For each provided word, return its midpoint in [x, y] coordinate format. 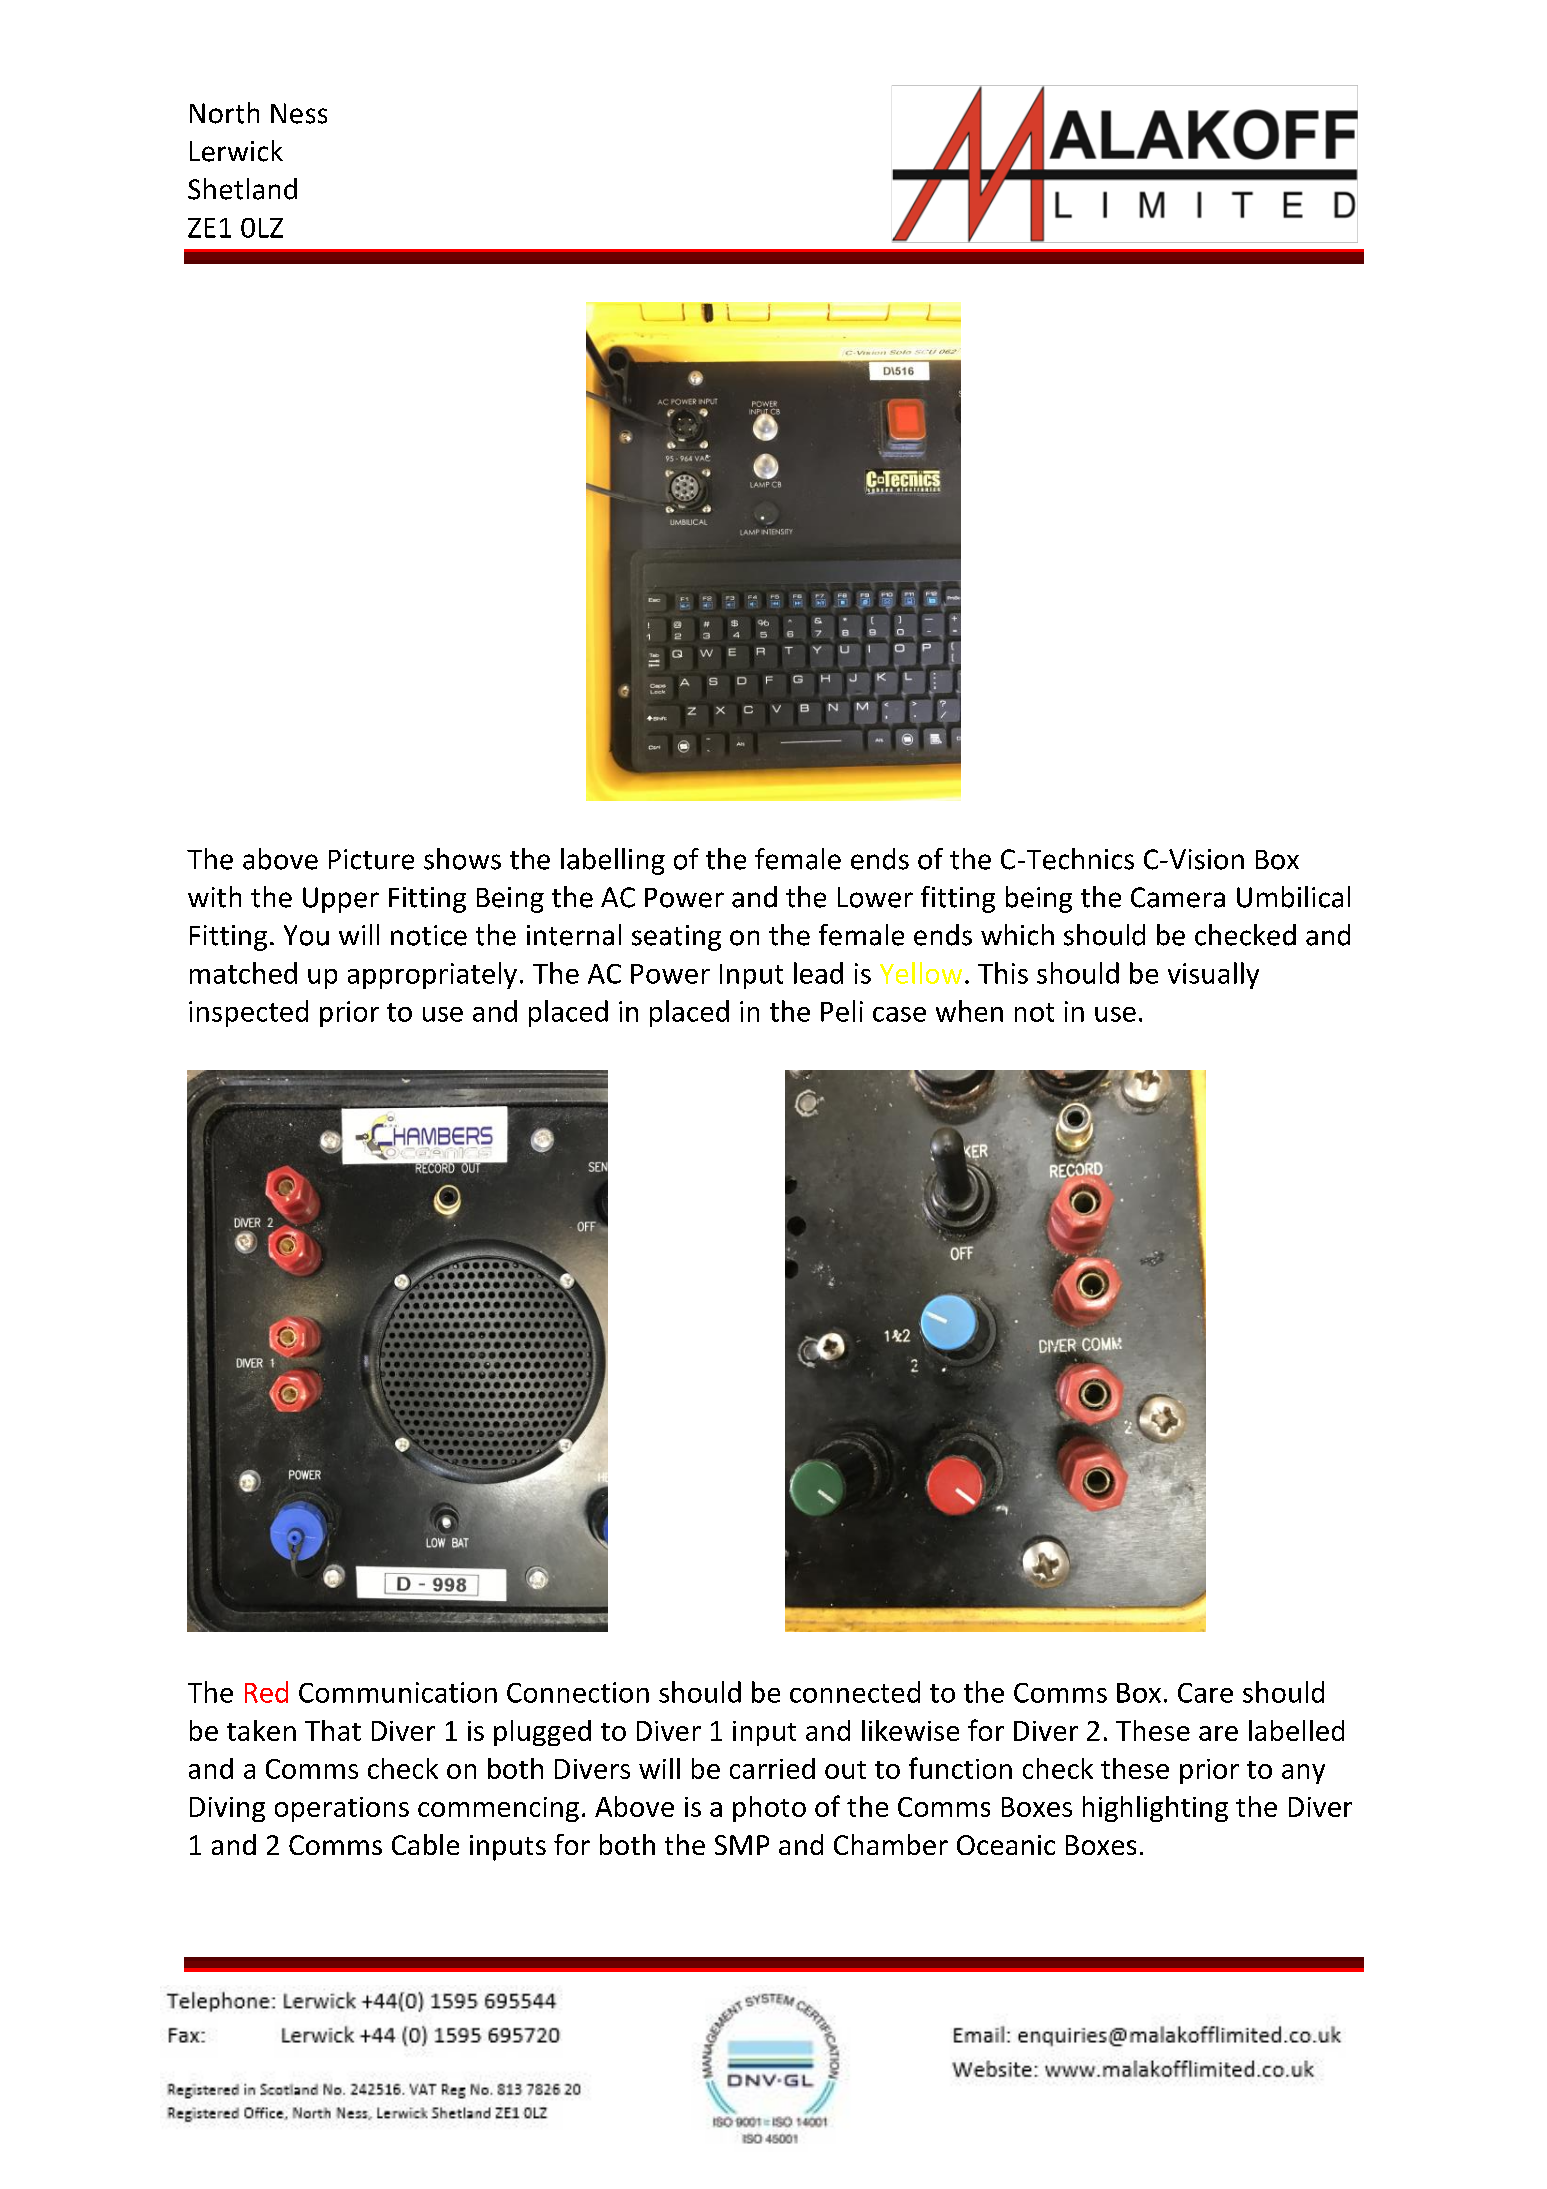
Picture [371, 859]
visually [1213, 975]
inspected [248, 1013]
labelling [613, 861]
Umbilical [1293, 897]
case [899, 1014]
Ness [299, 113]
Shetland [242, 189]
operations [342, 1809]
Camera [1178, 897]
